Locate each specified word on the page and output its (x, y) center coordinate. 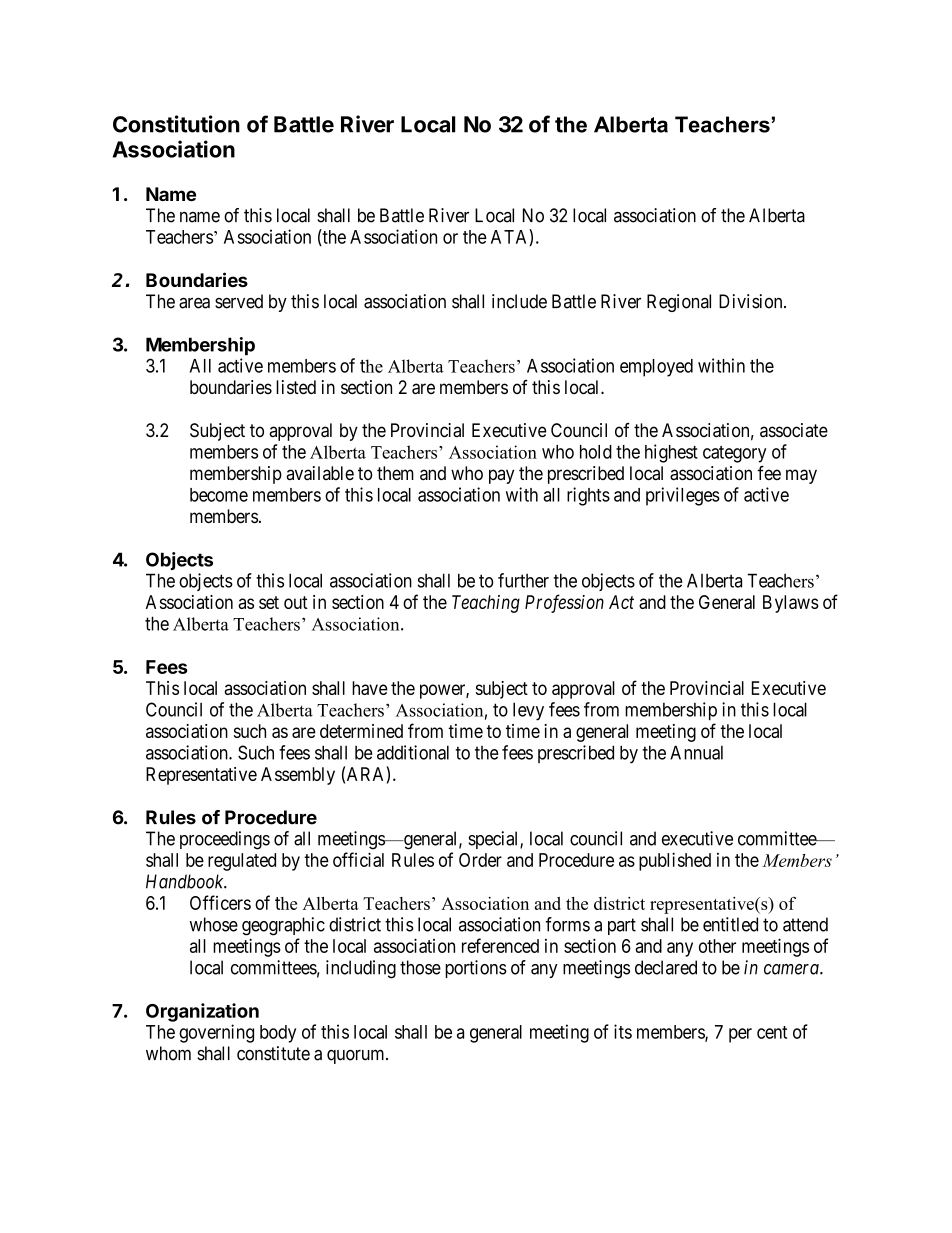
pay (501, 476)
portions (476, 969)
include (519, 301)
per (740, 1035)
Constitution (176, 124)
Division (752, 301)
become (219, 495)
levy (528, 711)
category (734, 454)
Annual (696, 752)
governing (216, 1033)
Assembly (298, 776)
